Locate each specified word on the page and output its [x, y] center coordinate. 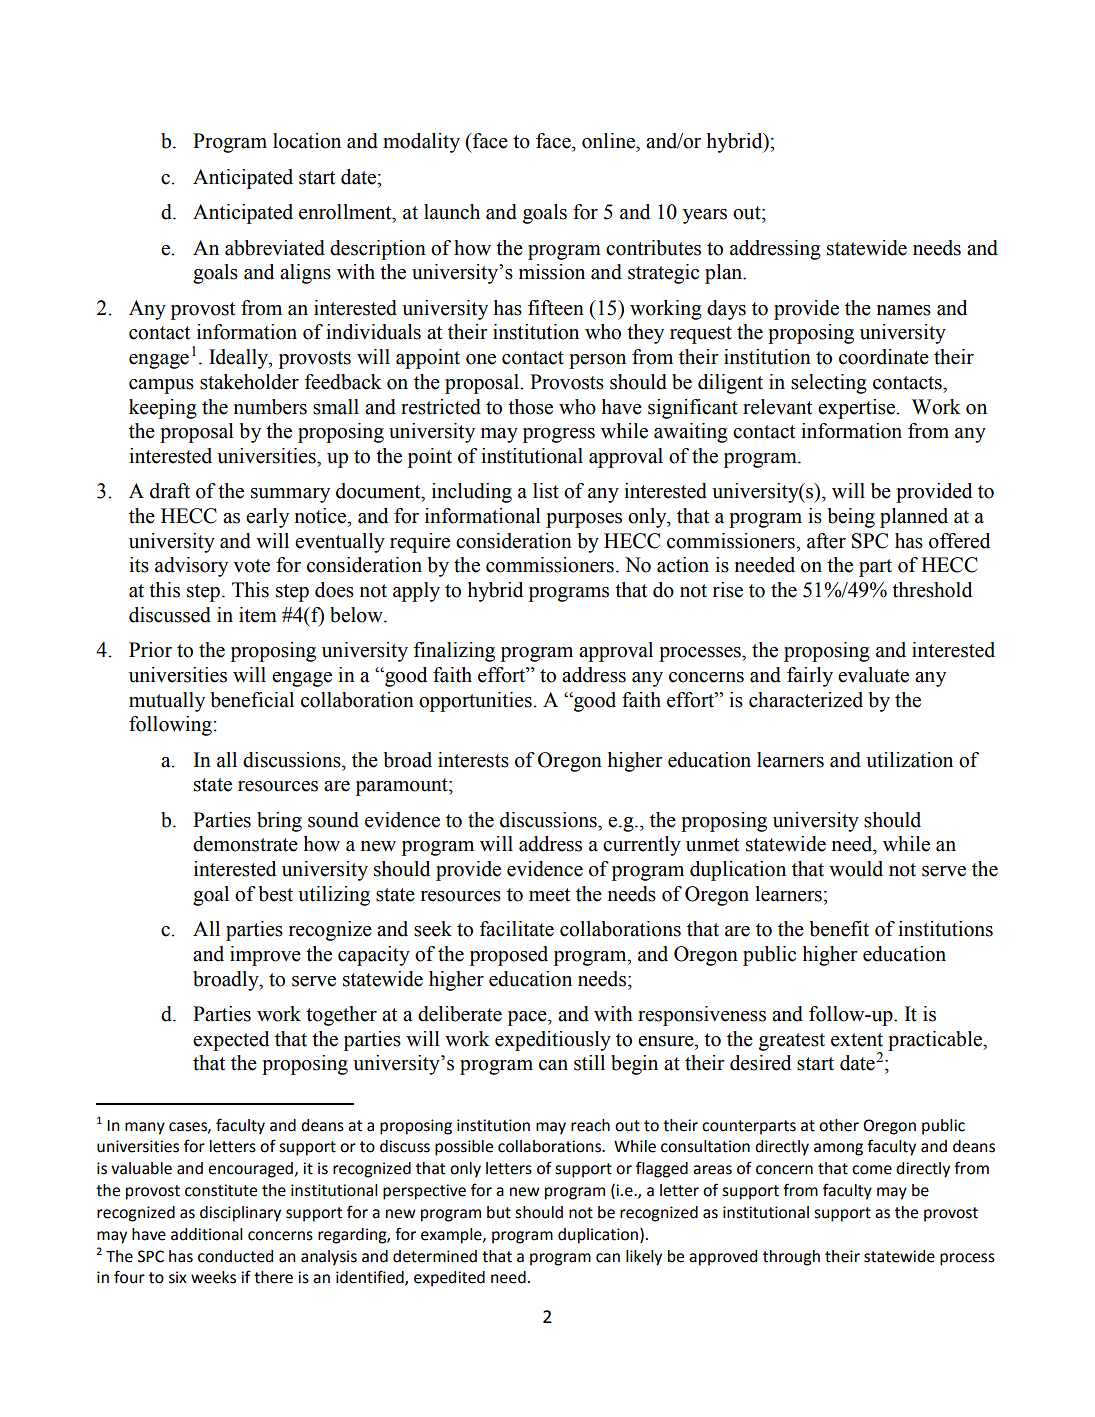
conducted [235, 1256]
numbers [270, 407]
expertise [857, 409]
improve [265, 956]
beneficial [252, 700]
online [609, 141]
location [307, 141]
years [705, 216]
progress [559, 435]
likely [644, 1258]
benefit [839, 929]
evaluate [873, 675]
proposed [509, 956]
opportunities [476, 702]
